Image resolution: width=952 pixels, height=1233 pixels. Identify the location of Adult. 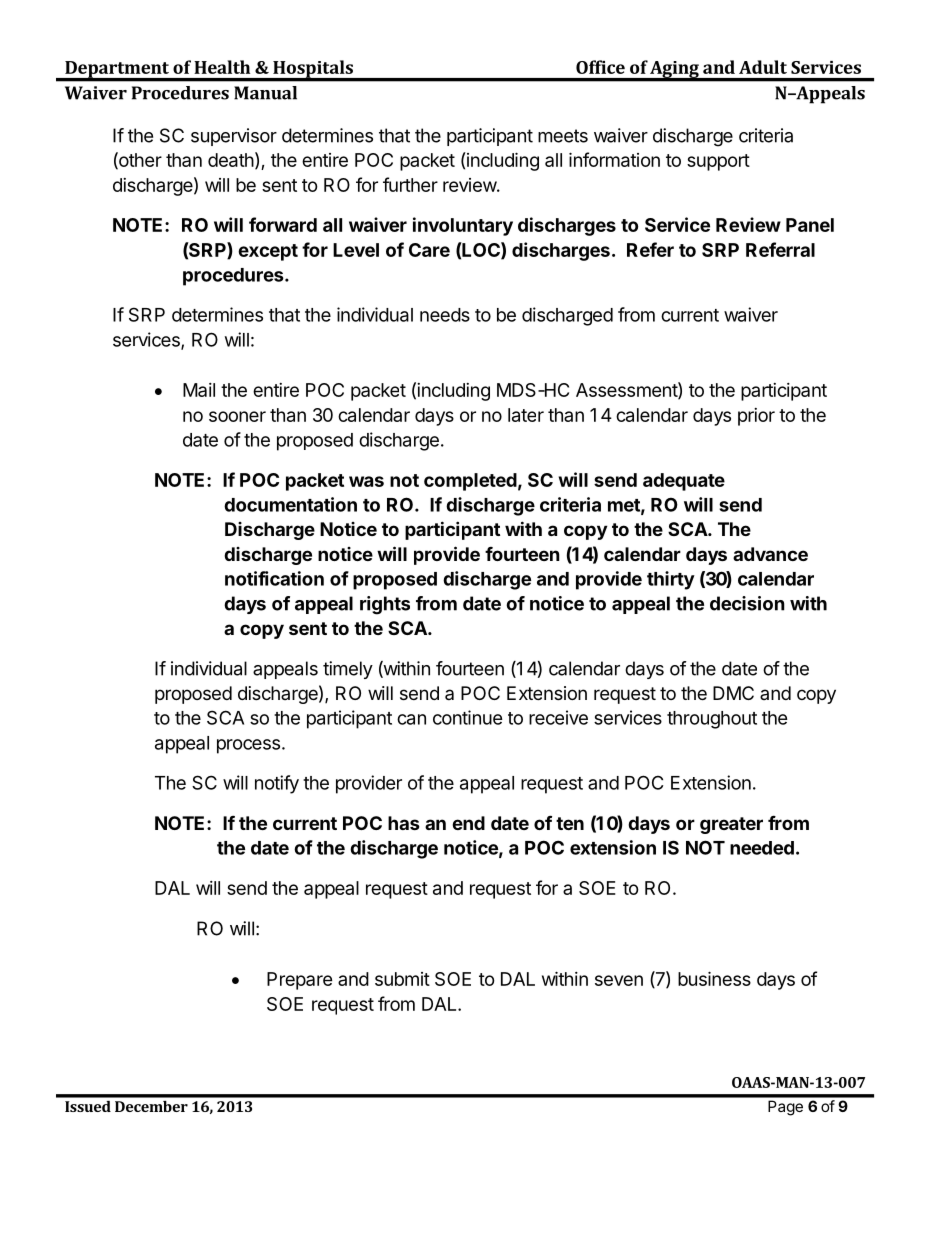
(763, 67).
